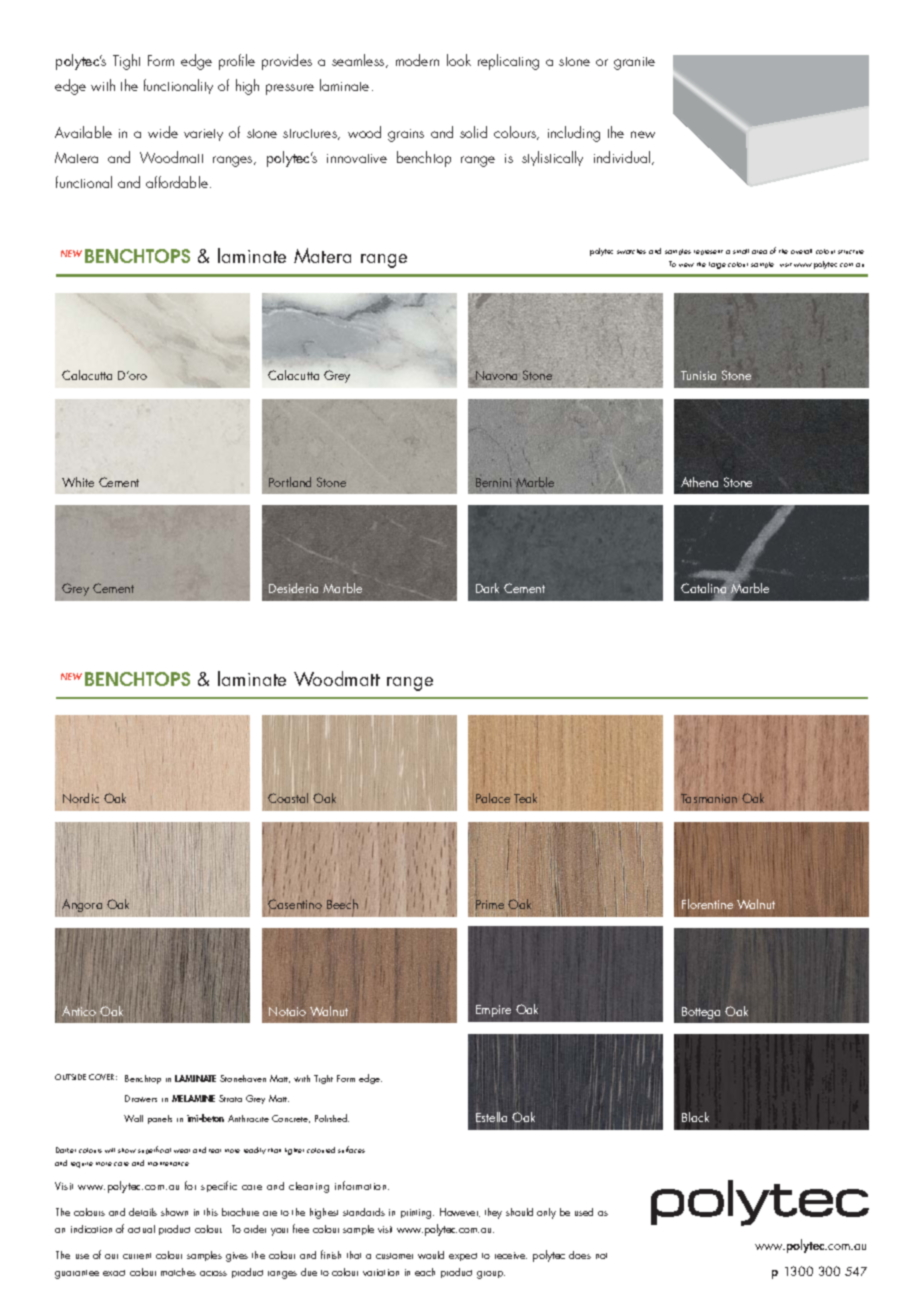 This page has height=1308, width=924. What do you see at coordinates (81, 799) in the page?
I see `Nordic` at bounding box center [81, 799].
